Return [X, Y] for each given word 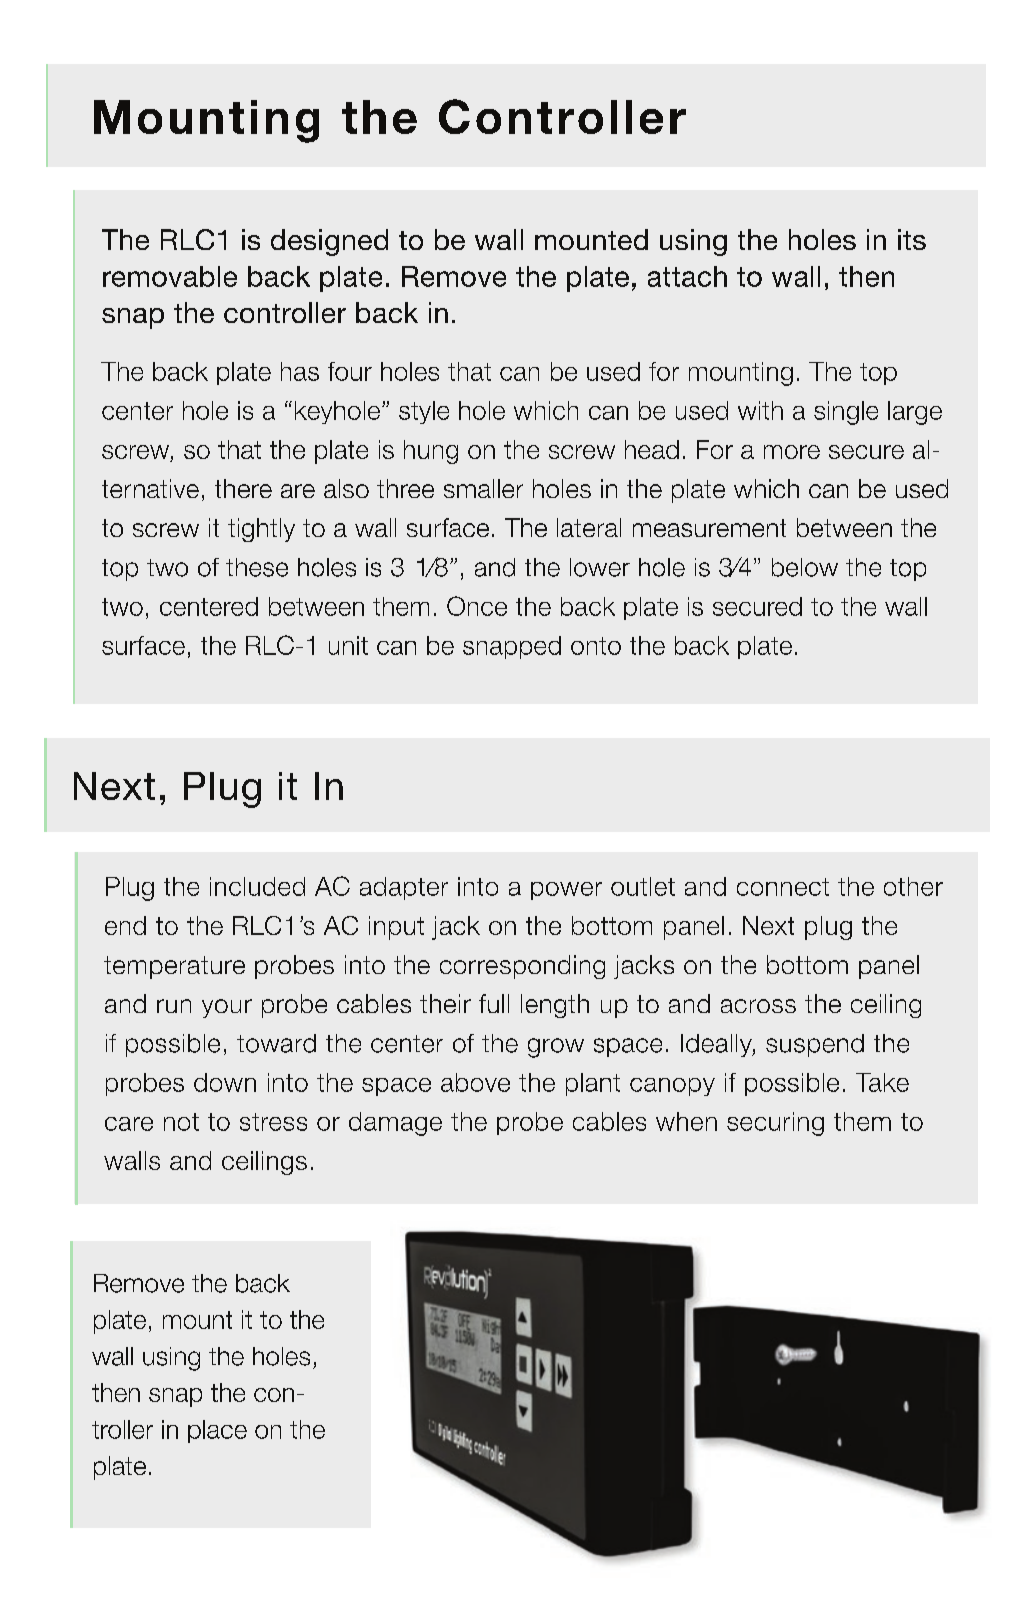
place [217, 1431]
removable [170, 276]
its [912, 239]
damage [395, 1124]
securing [775, 1124]
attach [687, 276]
